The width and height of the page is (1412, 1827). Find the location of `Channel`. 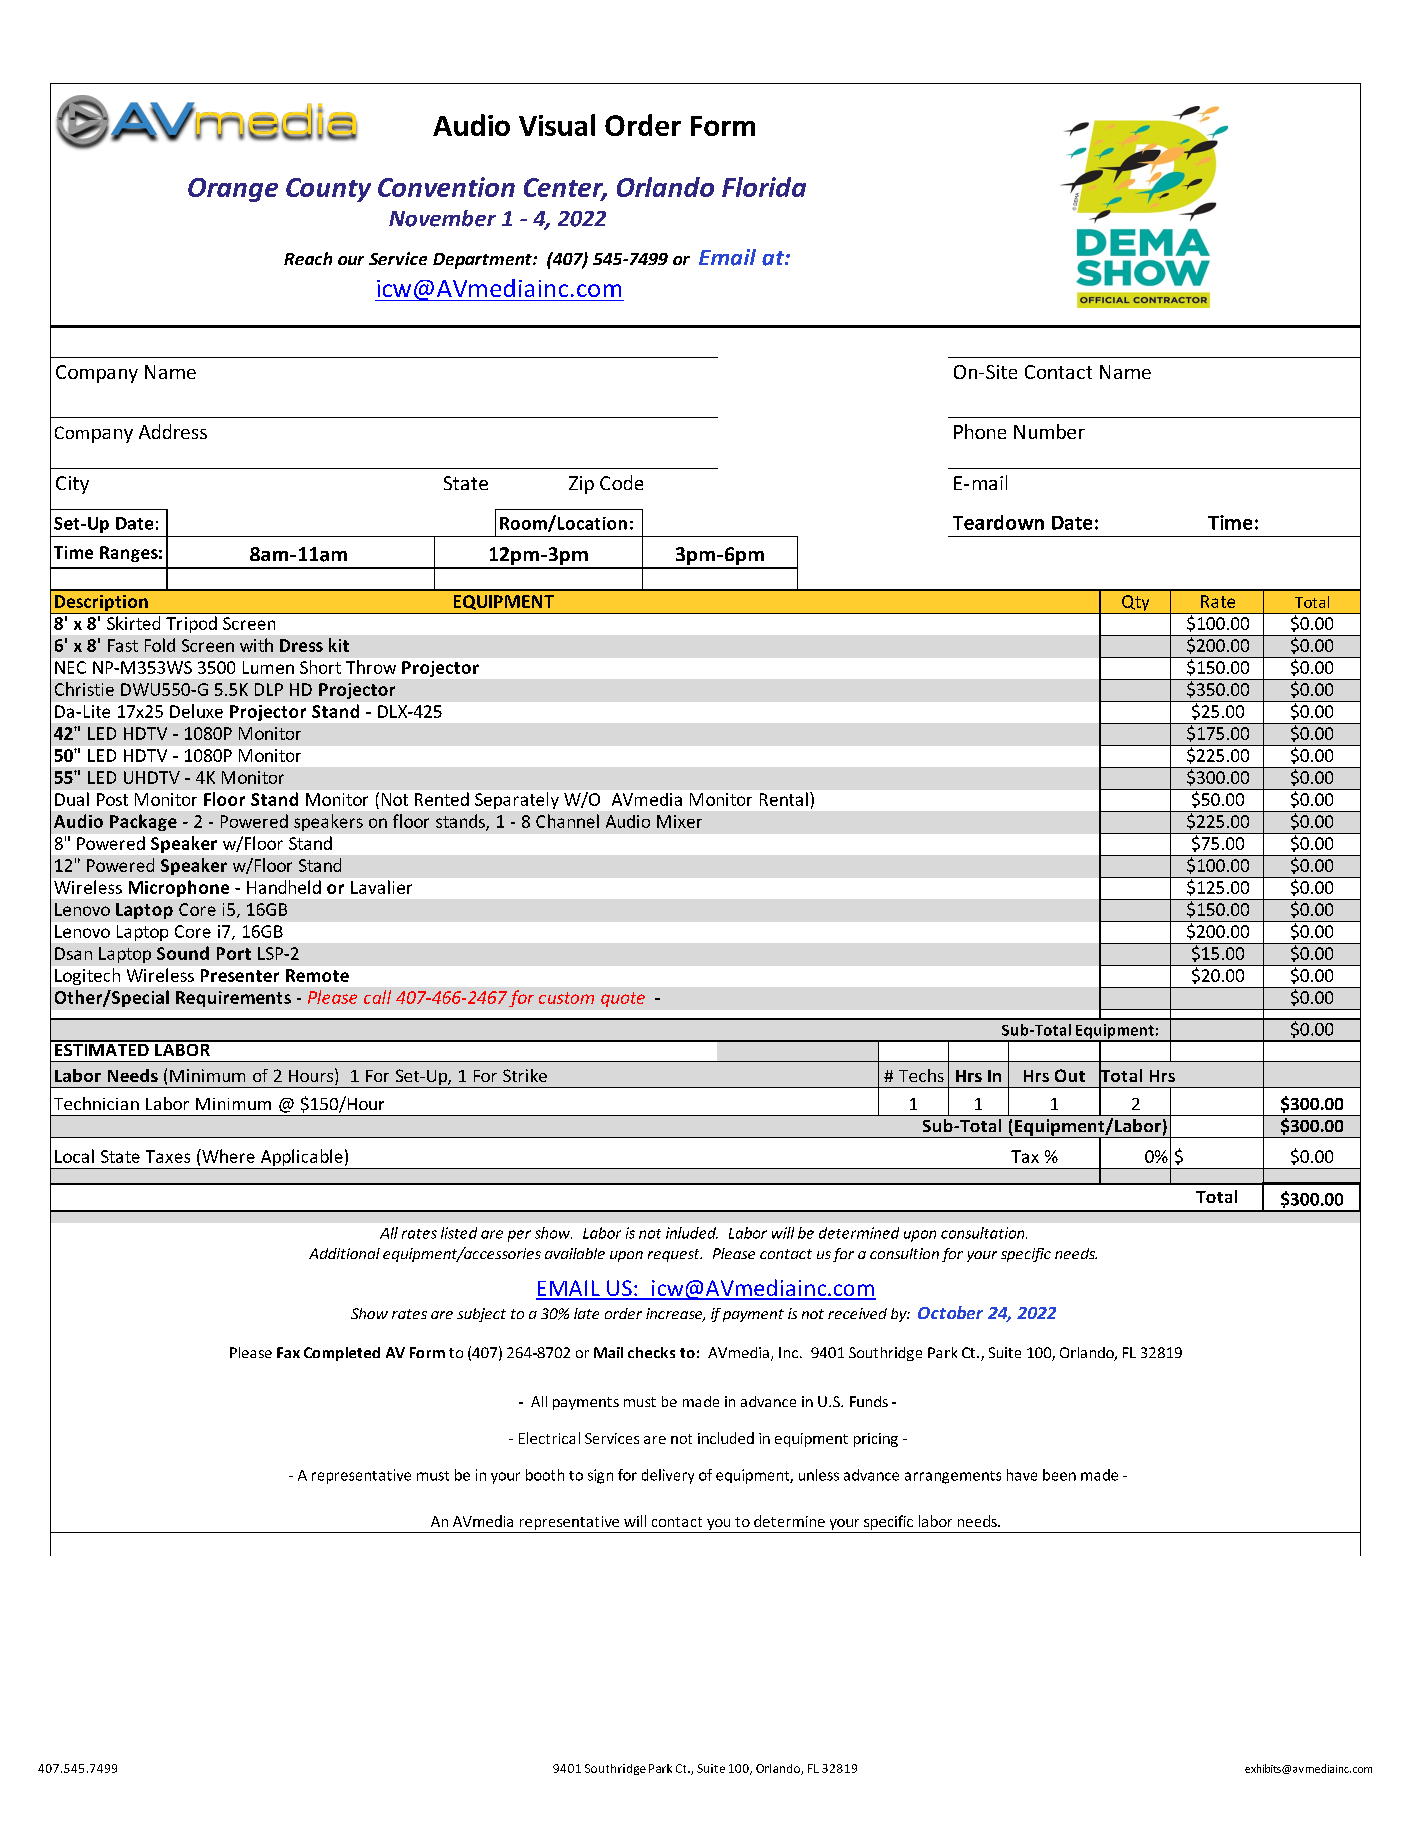

Channel is located at coordinates (567, 821).
